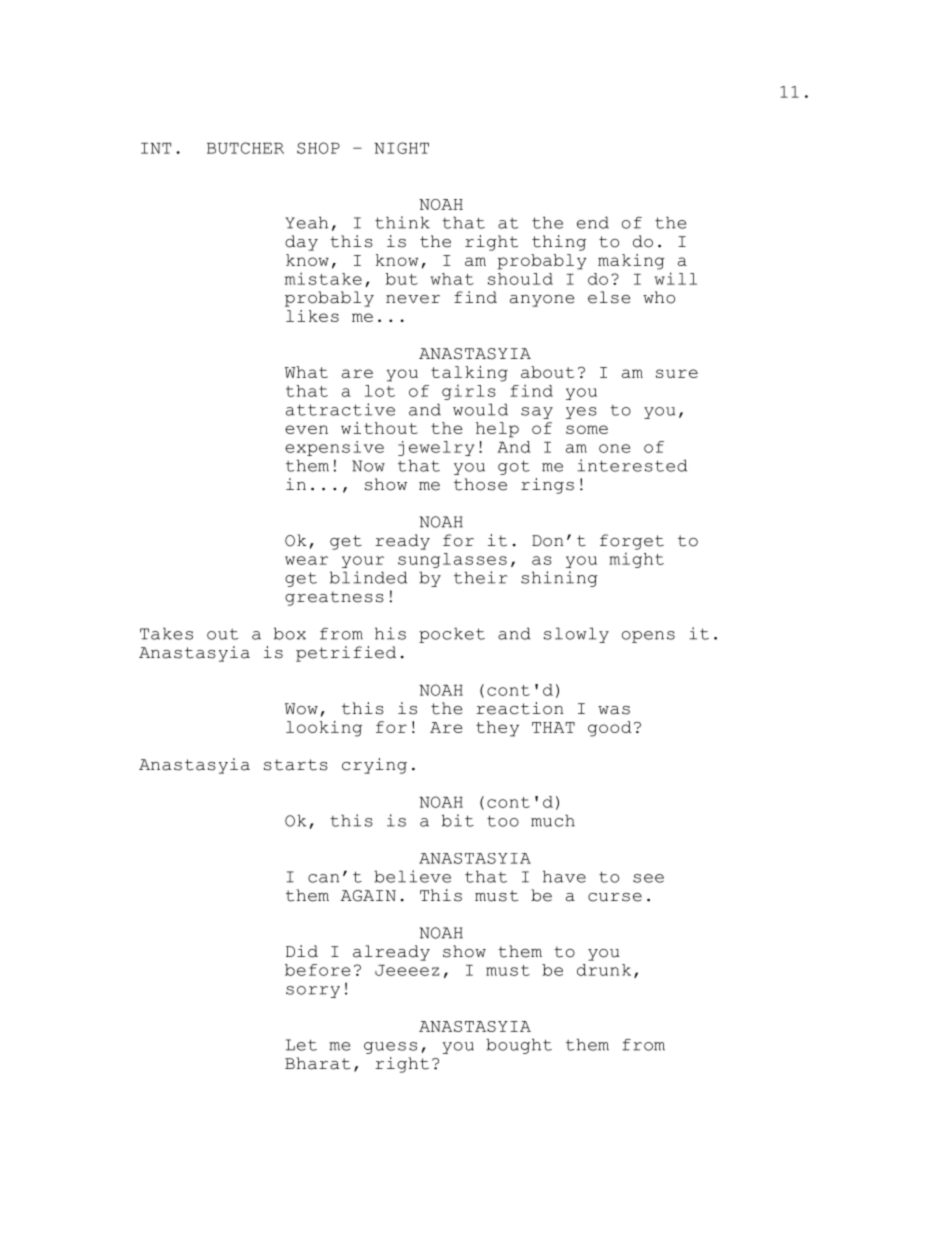  Describe the element at coordinates (306, 429) in the image. I see `even` at that location.
